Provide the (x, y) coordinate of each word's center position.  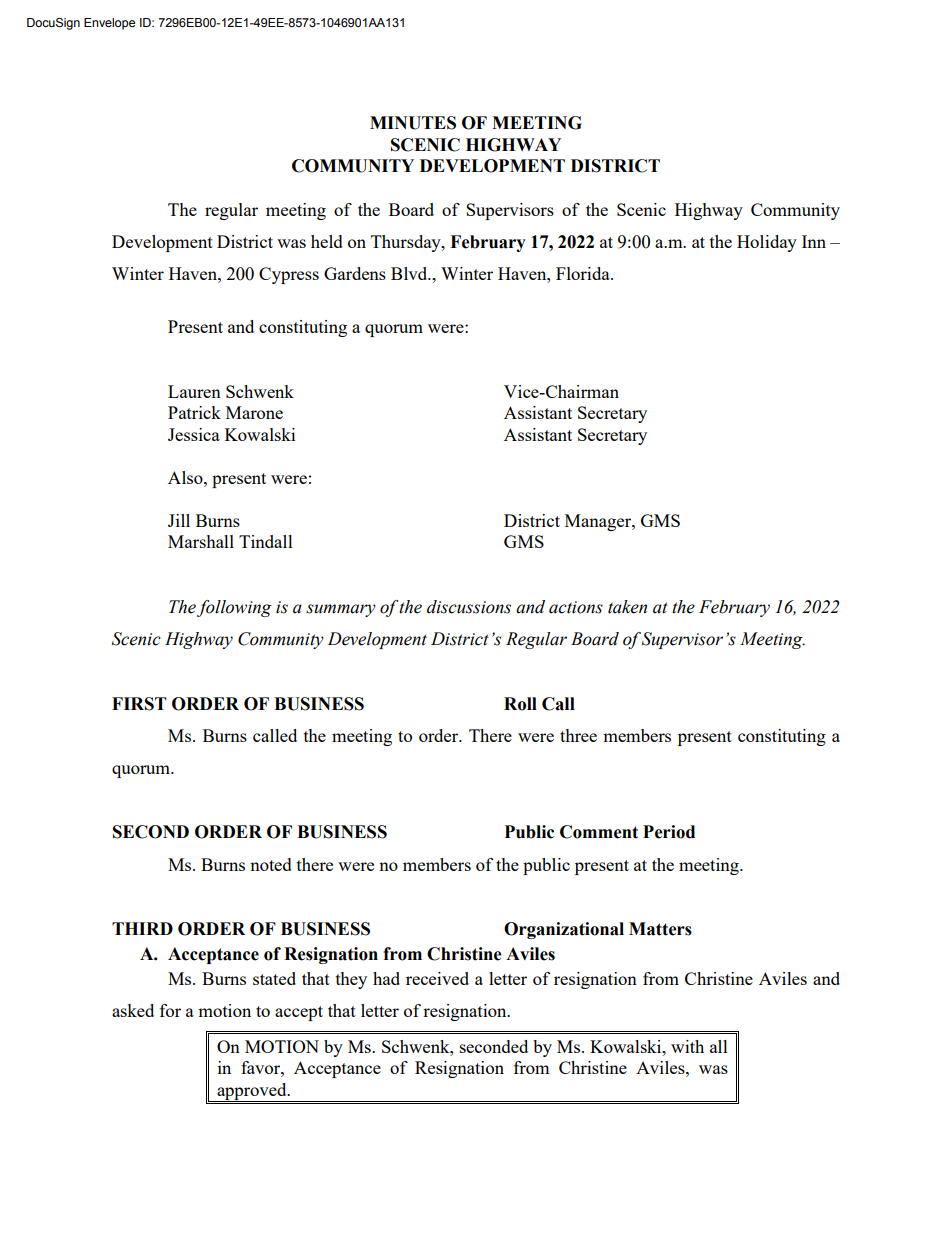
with (687, 1046)
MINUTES (413, 123)
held (327, 241)
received (437, 978)
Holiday (767, 243)
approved (252, 1092)
